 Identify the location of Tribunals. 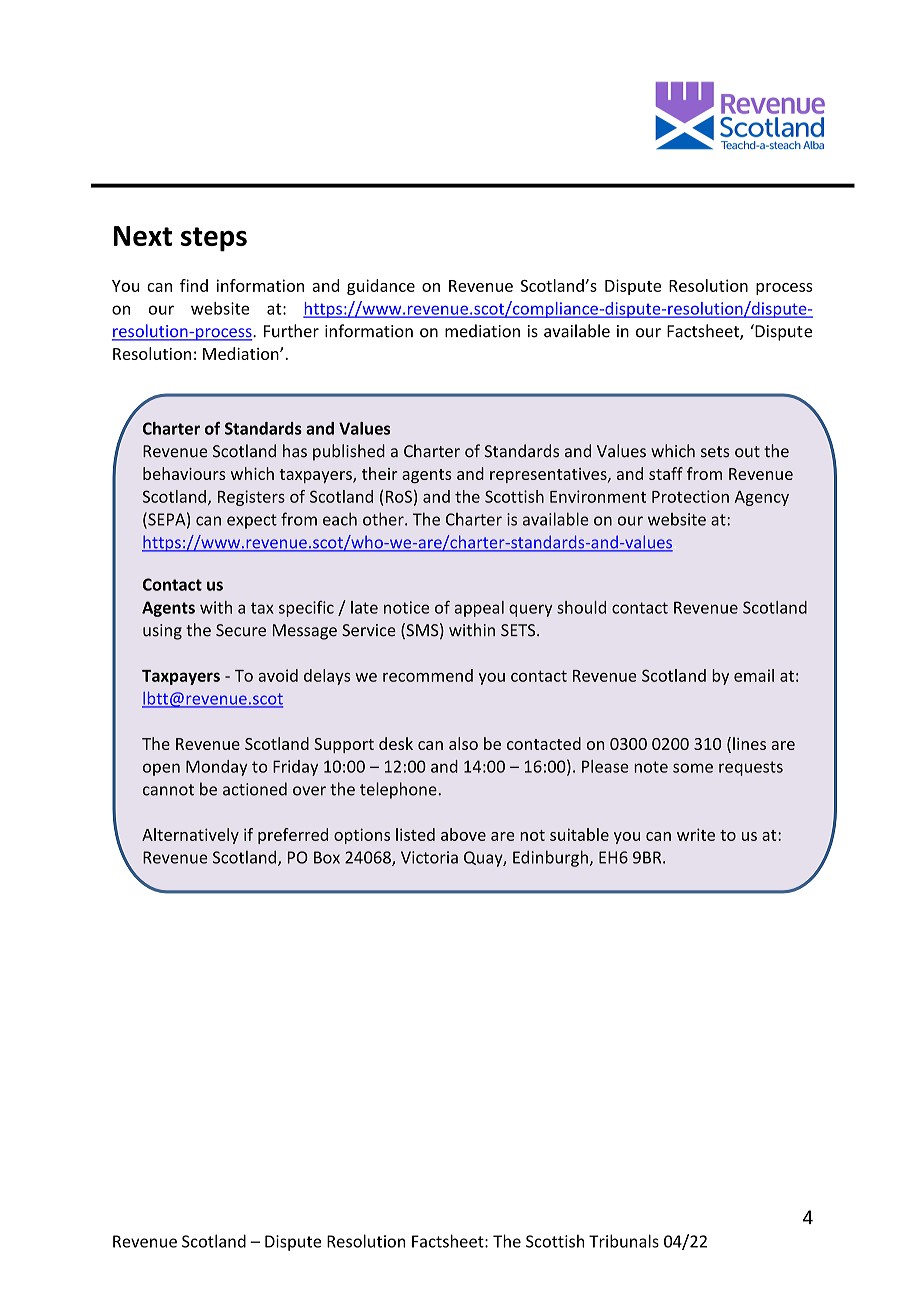
(624, 1241).
